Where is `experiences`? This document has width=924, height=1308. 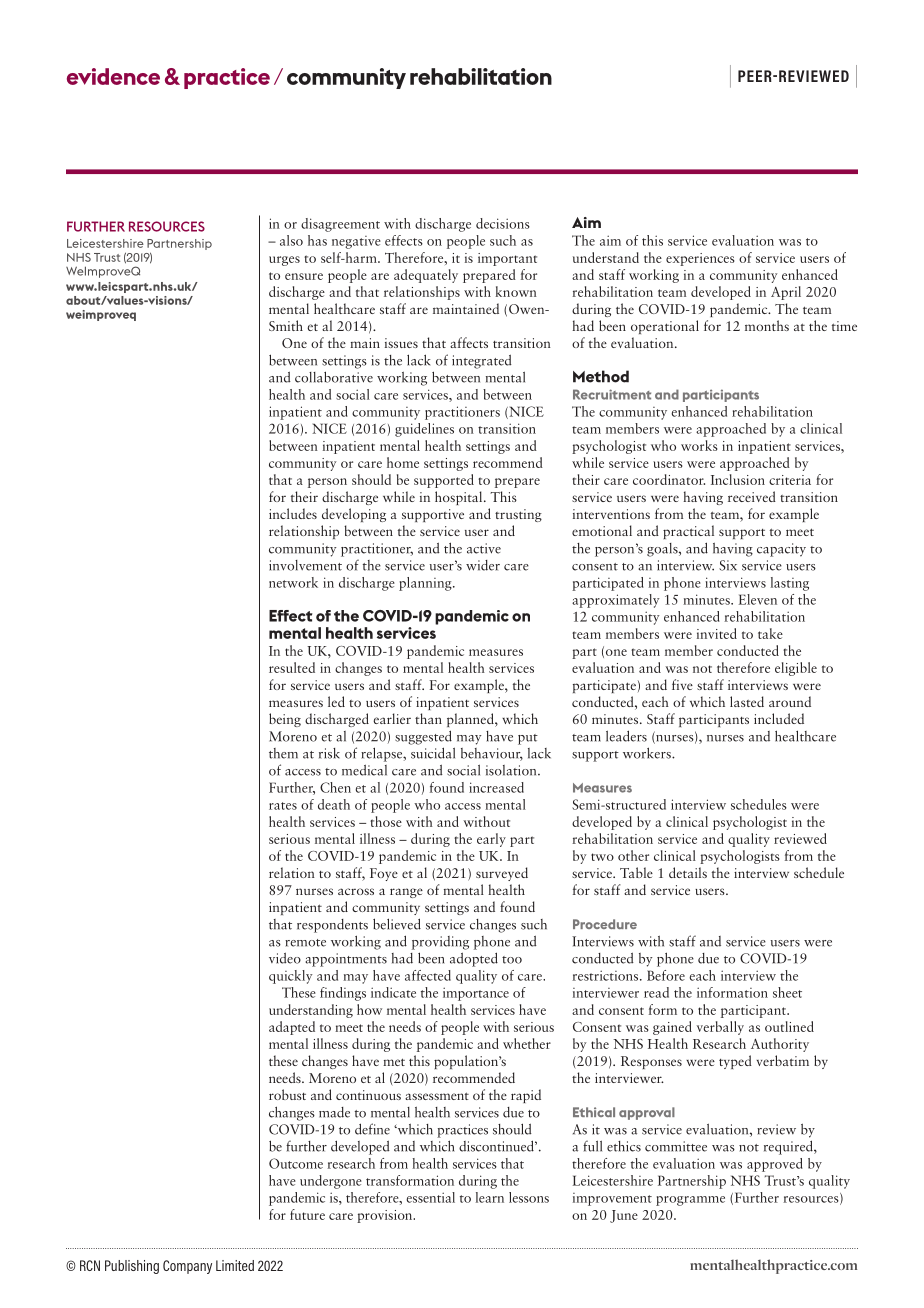 experiences is located at coordinates (700, 259).
